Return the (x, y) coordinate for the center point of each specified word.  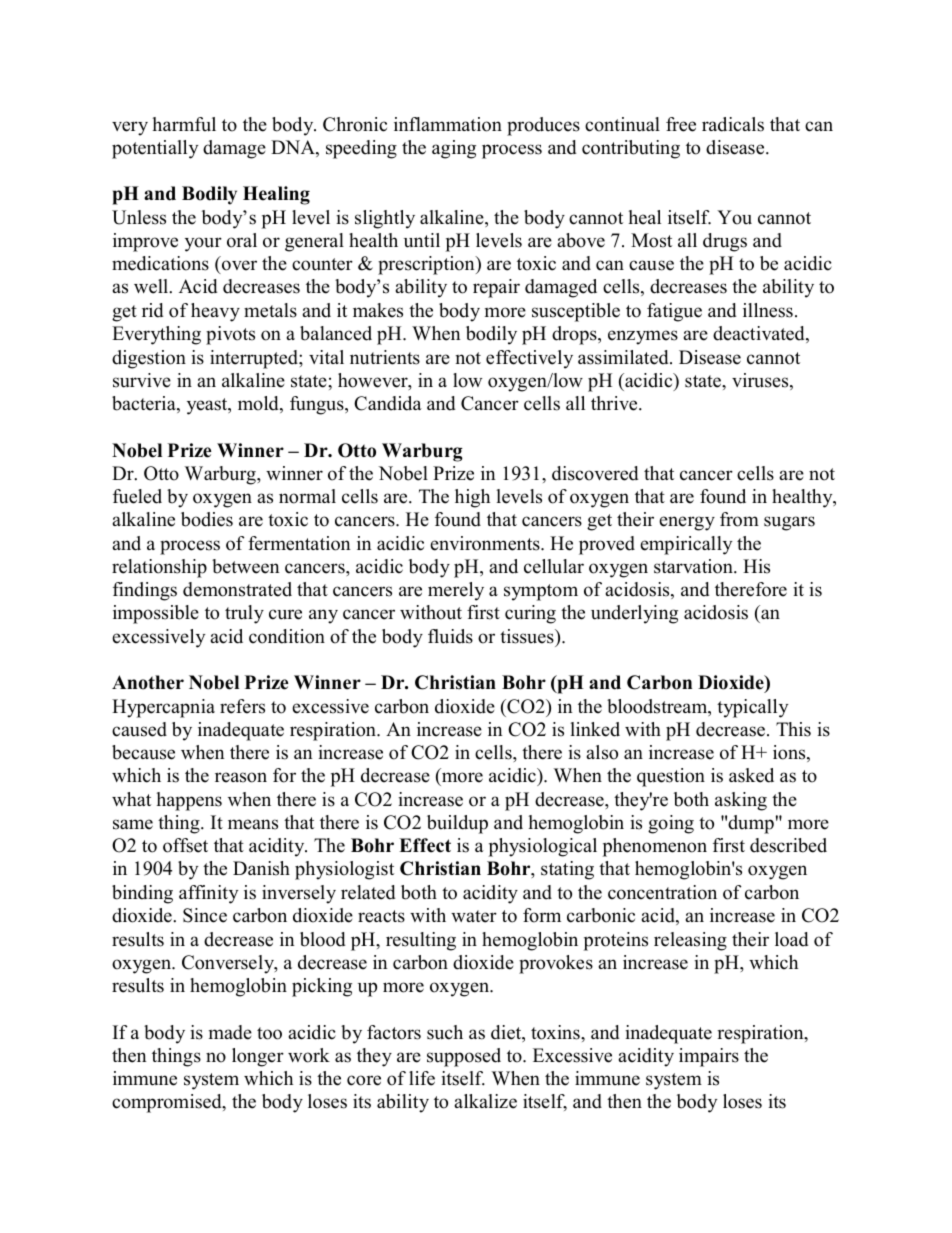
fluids (450, 636)
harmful (184, 124)
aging (454, 149)
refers (242, 706)
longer (258, 1057)
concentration (662, 892)
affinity (208, 894)
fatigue (674, 312)
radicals (733, 124)
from (739, 519)
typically (752, 708)
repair (496, 288)
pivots (230, 335)
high (472, 498)
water (474, 916)
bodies (207, 519)
